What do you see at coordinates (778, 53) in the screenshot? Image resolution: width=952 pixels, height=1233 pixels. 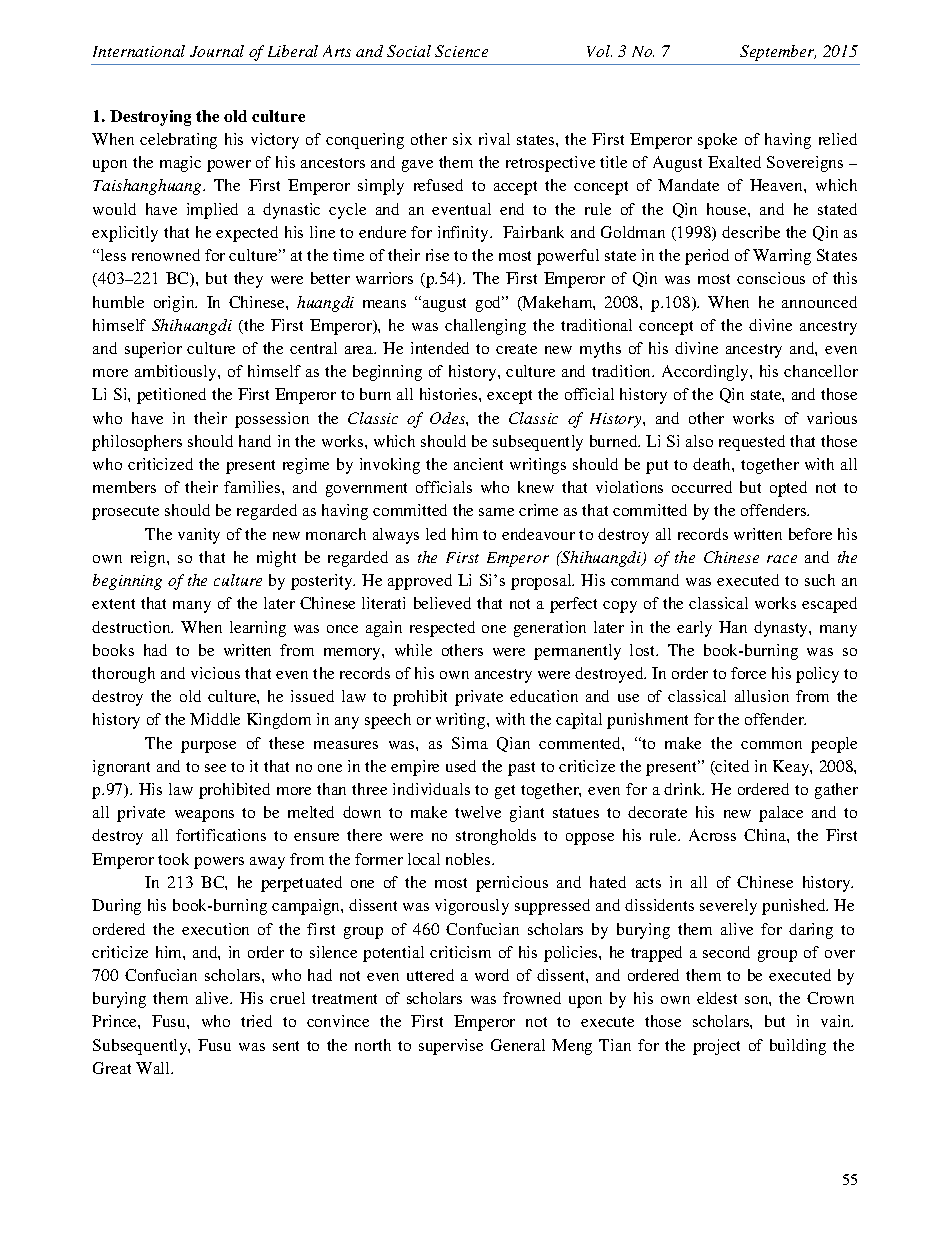 I see `September` at bounding box center [778, 53].
